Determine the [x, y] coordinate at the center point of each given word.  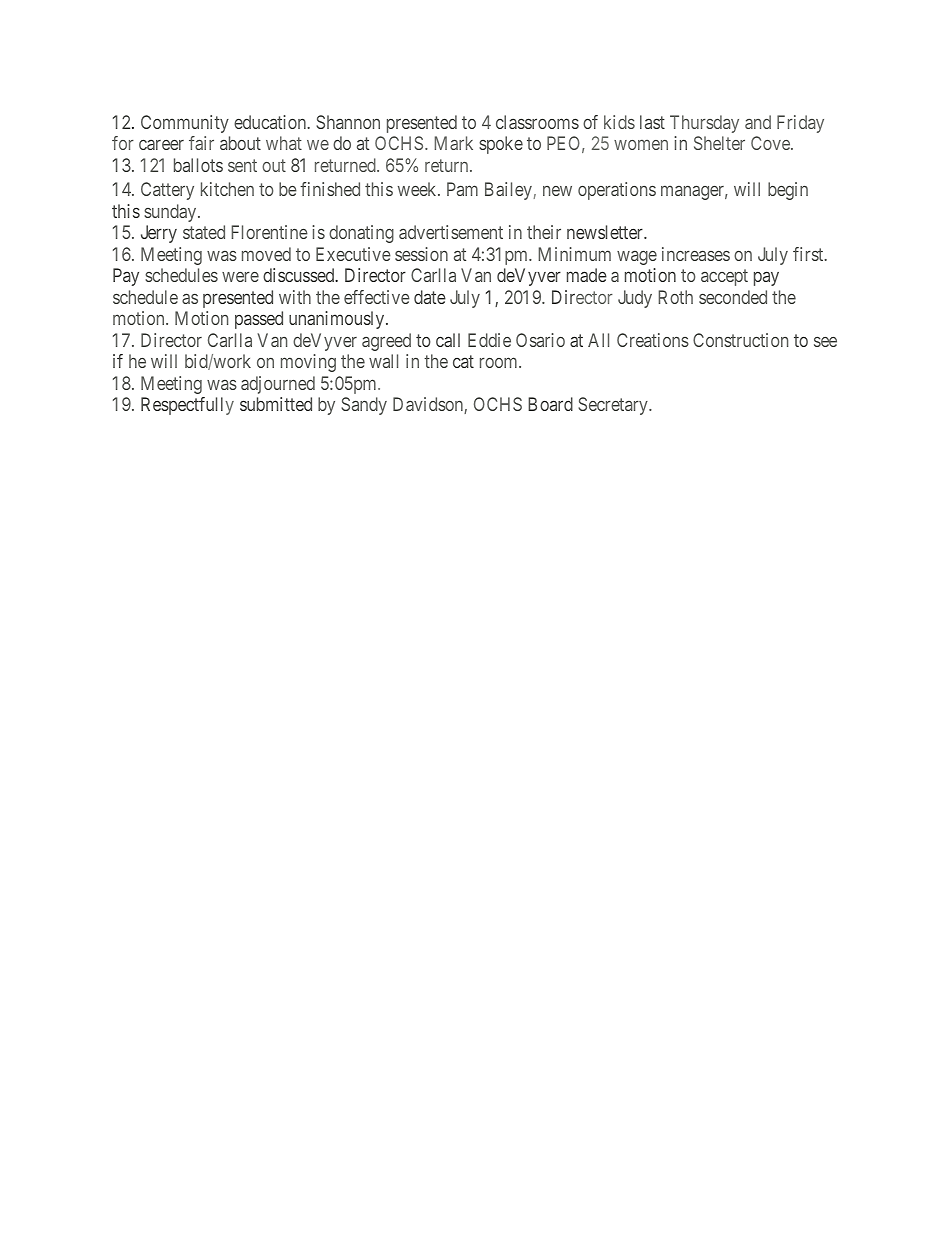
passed [259, 320]
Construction [740, 340]
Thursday [704, 124]
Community [185, 124]
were [240, 277]
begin [788, 191]
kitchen [227, 189]
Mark [454, 143]
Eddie [489, 340]
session [421, 254]
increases [696, 254]
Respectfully [187, 406]
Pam [462, 189]
